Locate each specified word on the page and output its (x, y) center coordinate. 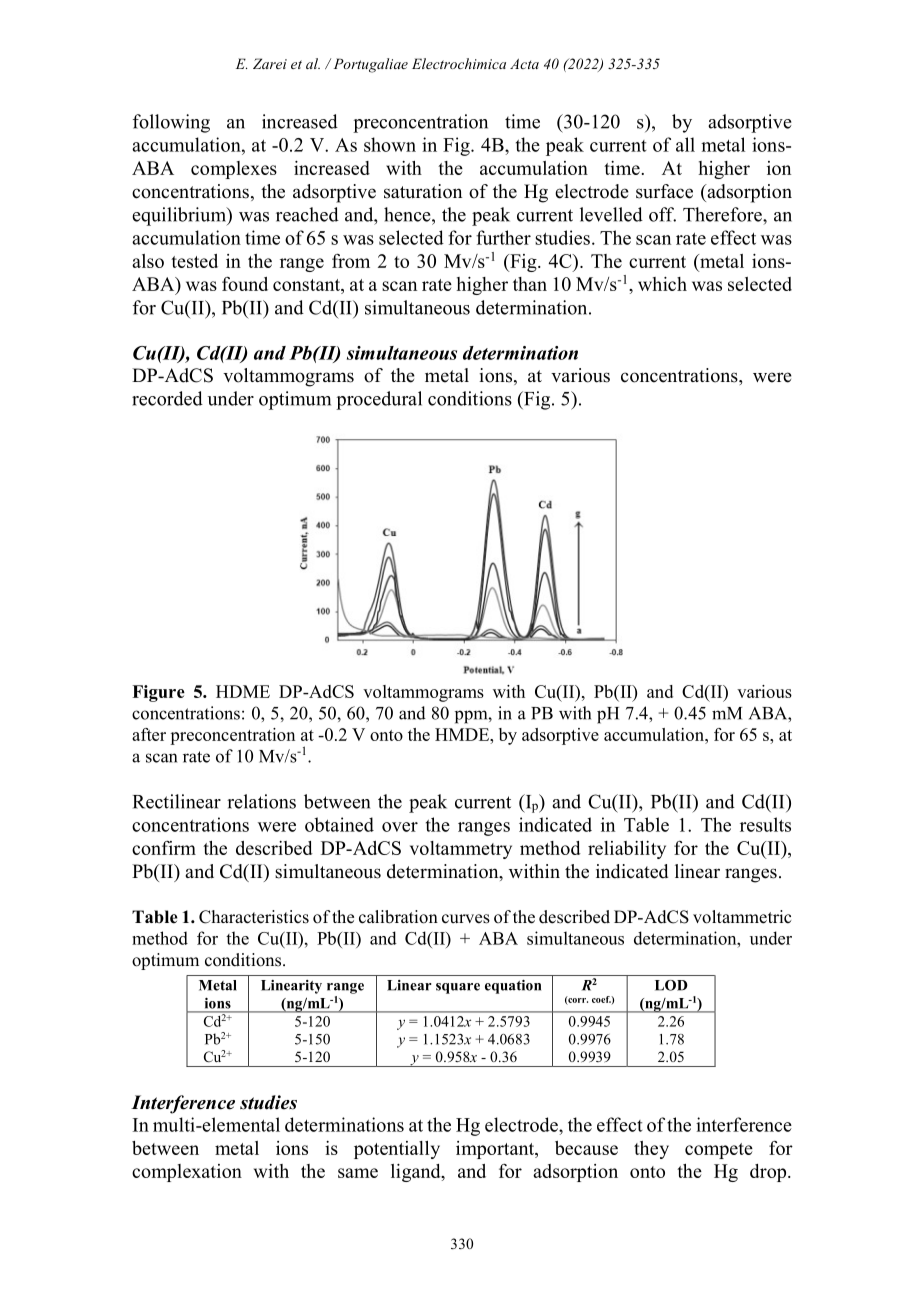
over (400, 827)
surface (664, 191)
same (358, 1173)
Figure (158, 693)
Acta (524, 64)
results (765, 824)
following (171, 123)
